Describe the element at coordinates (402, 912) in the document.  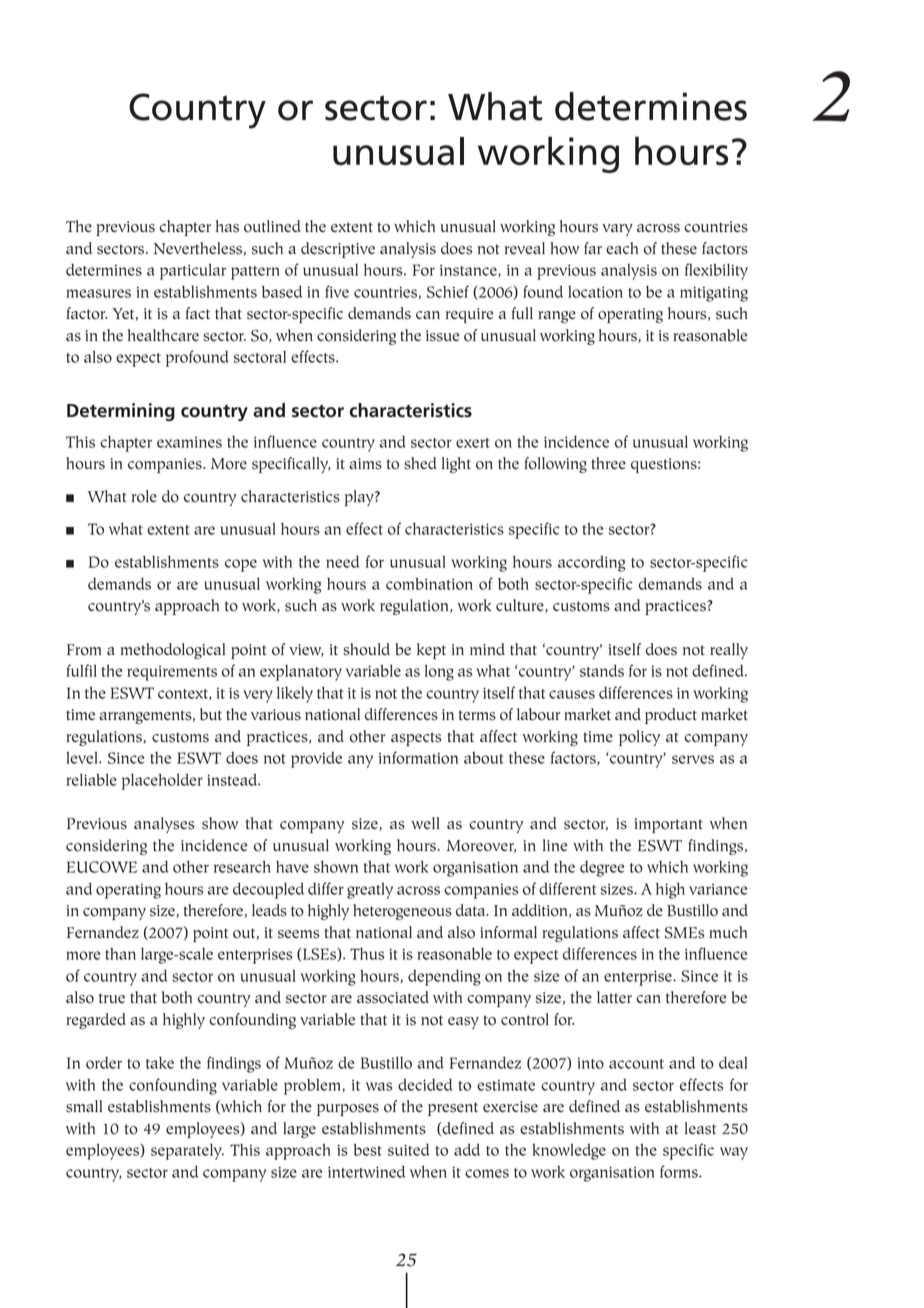
I see `heterogeneous` at that location.
